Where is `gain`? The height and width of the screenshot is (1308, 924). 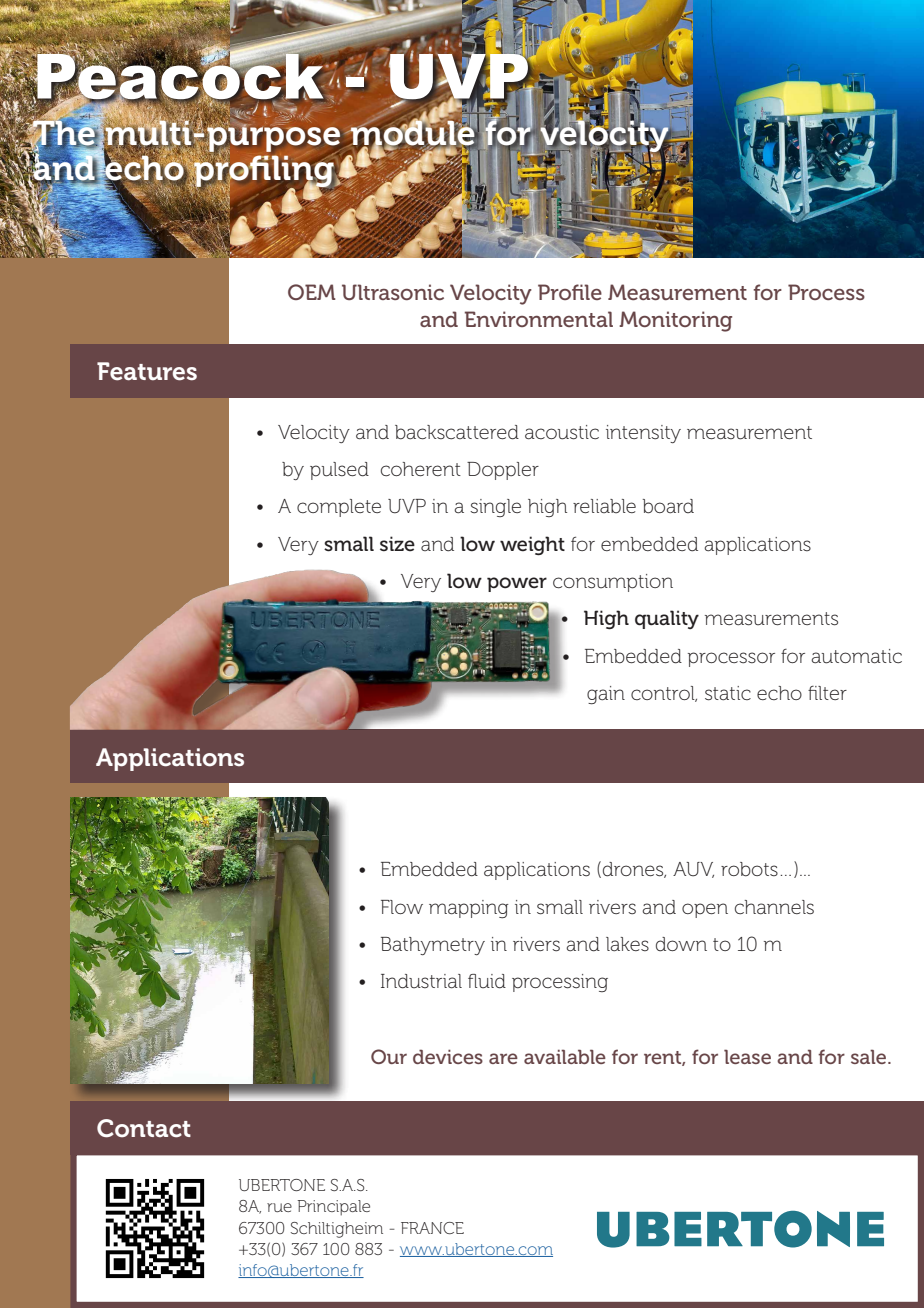 gain is located at coordinates (606, 695).
